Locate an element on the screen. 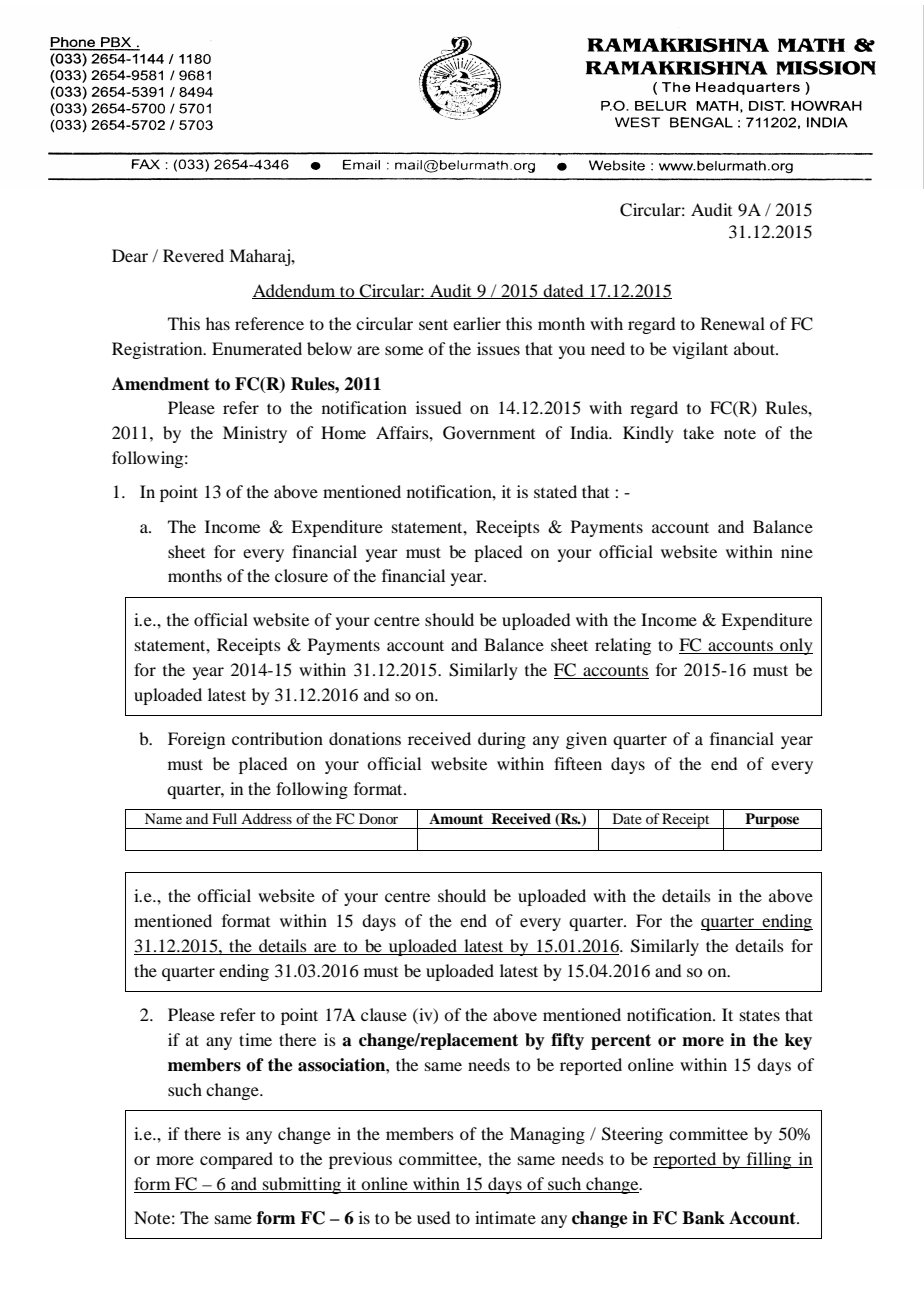  stated is located at coordinates (555, 491).
